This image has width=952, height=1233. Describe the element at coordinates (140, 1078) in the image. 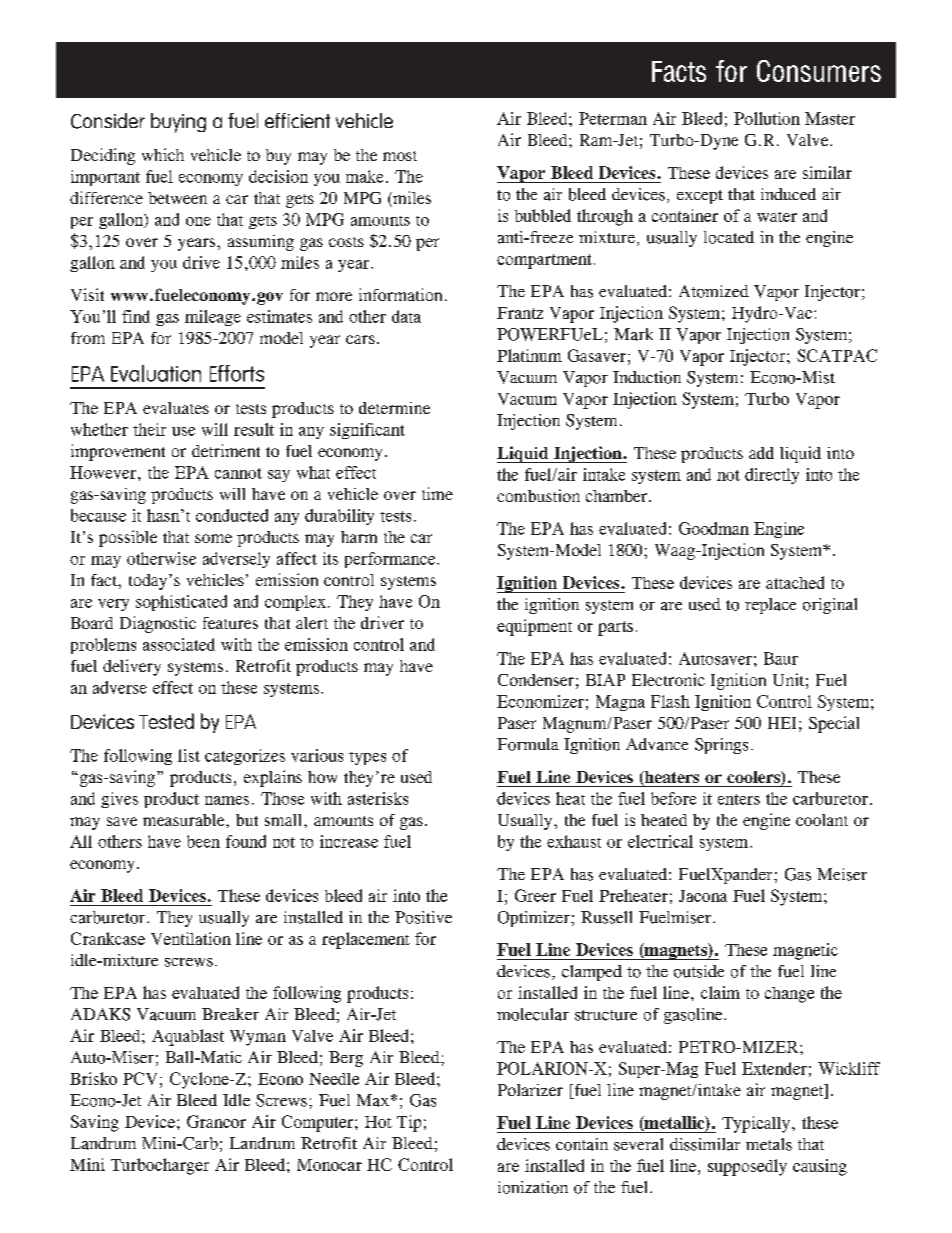

I see `PCV` at that location.
